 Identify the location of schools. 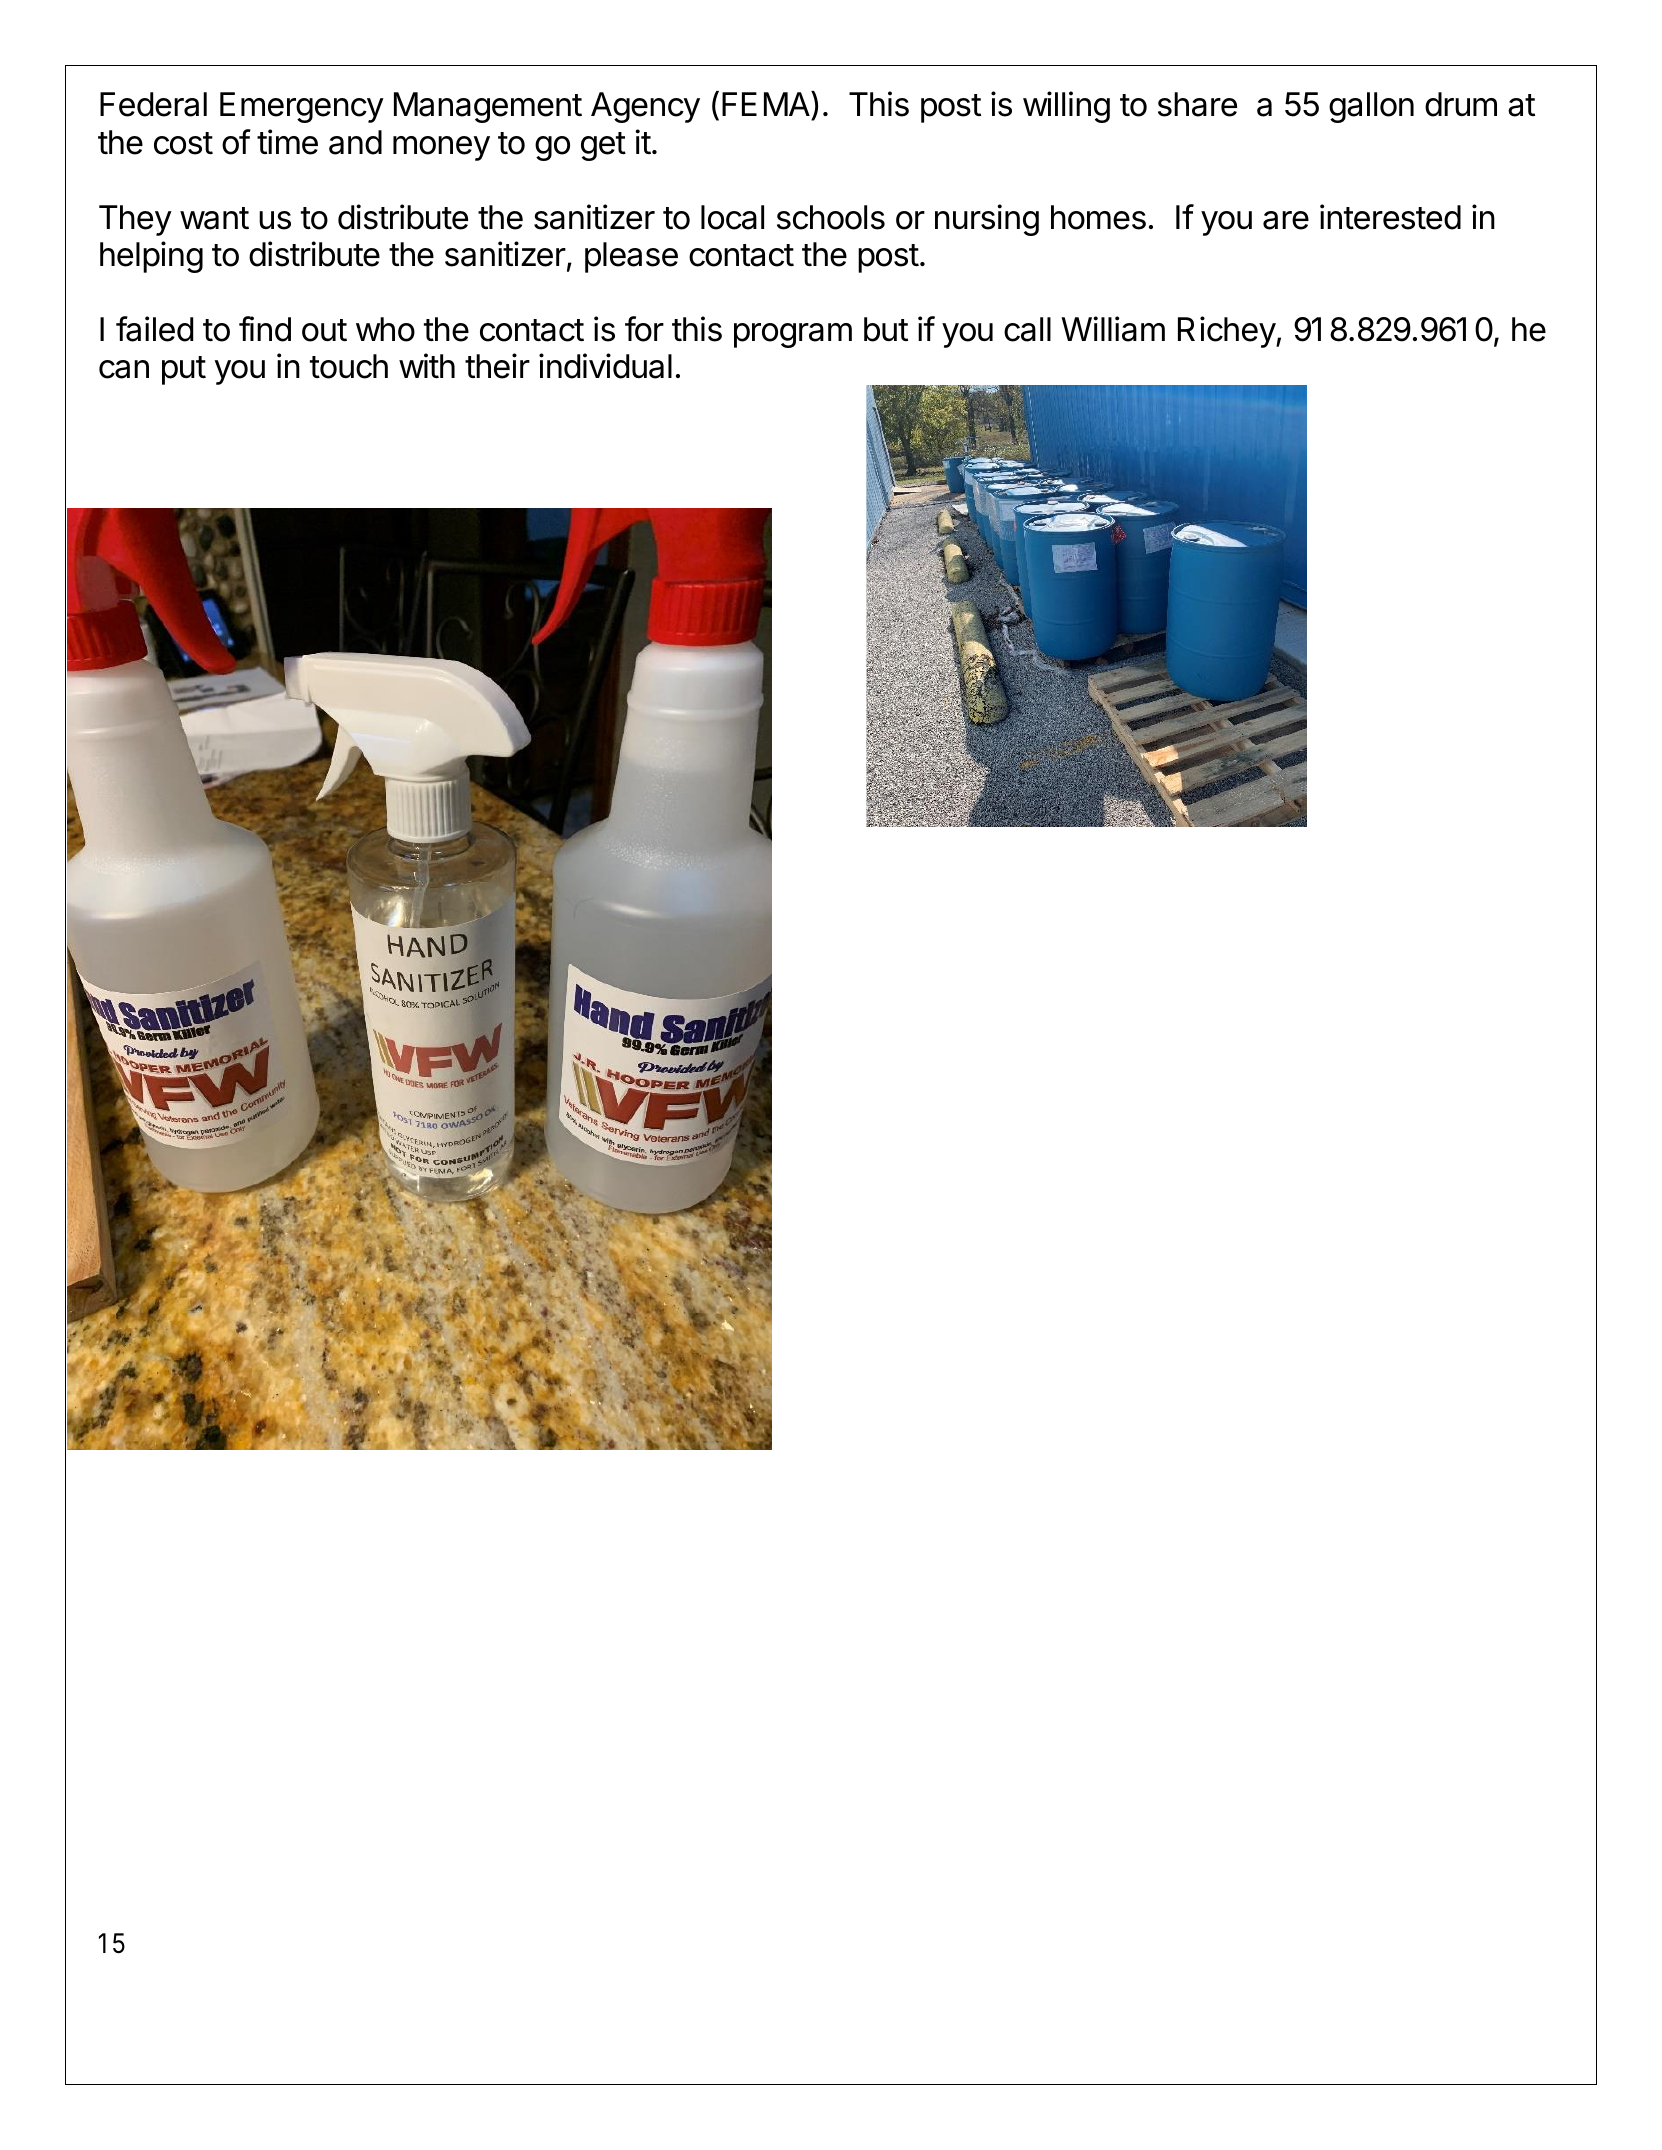
(831, 217).
